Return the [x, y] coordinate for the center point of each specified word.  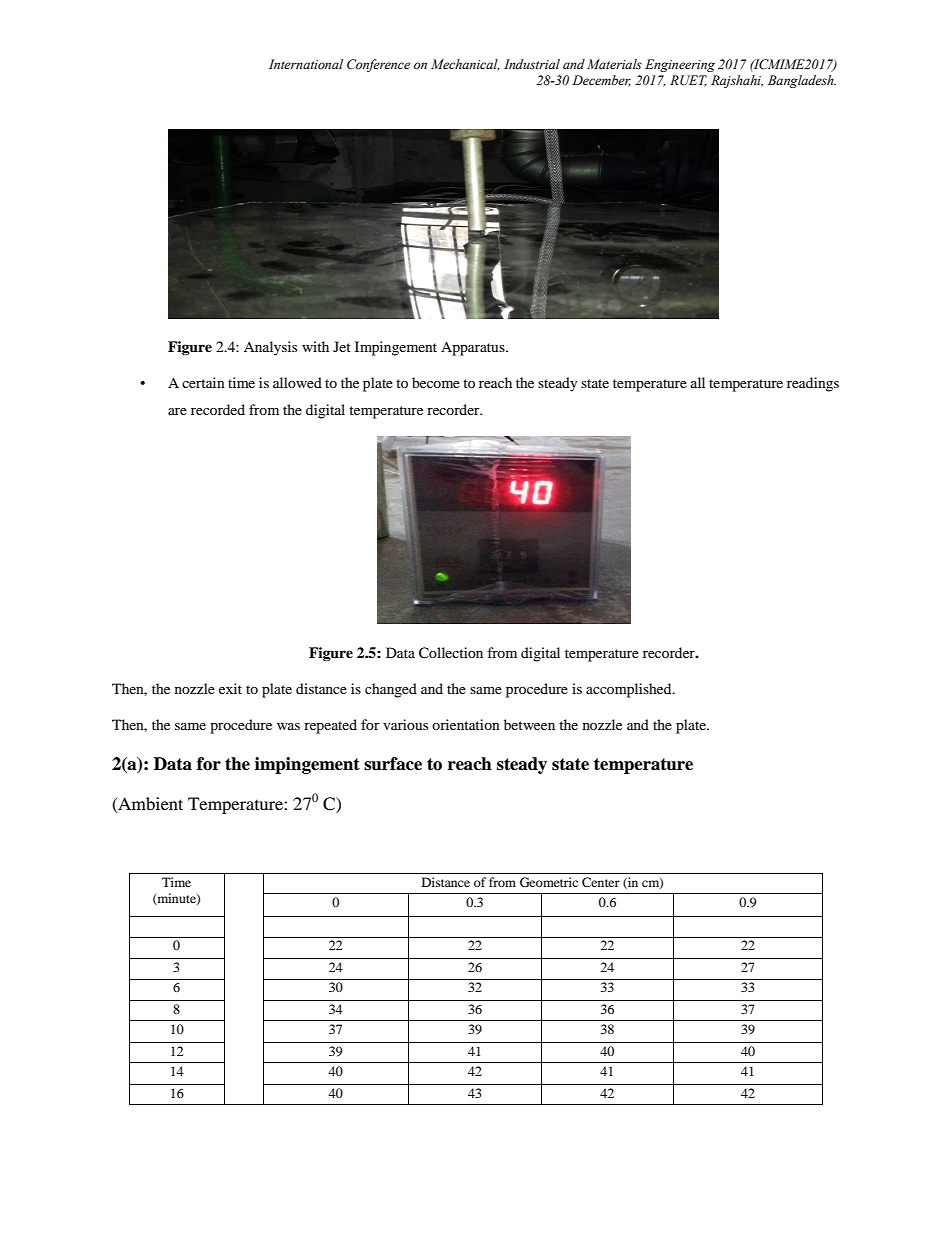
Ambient [149, 804]
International [306, 64]
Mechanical [465, 65]
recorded [218, 409]
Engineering [680, 65]
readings [813, 384]
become [436, 382]
